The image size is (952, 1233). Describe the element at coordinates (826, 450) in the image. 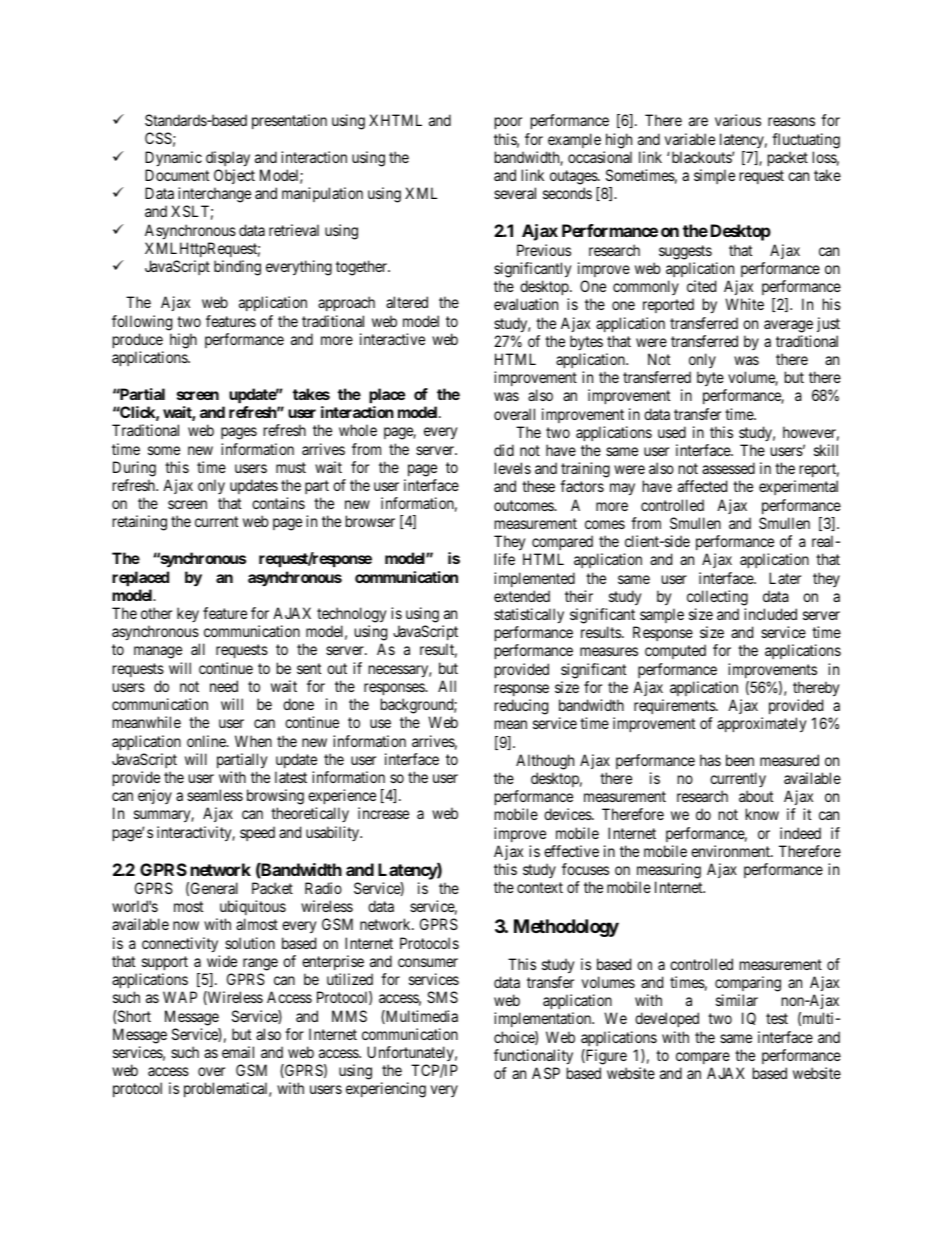

I see `skill` at that location.
